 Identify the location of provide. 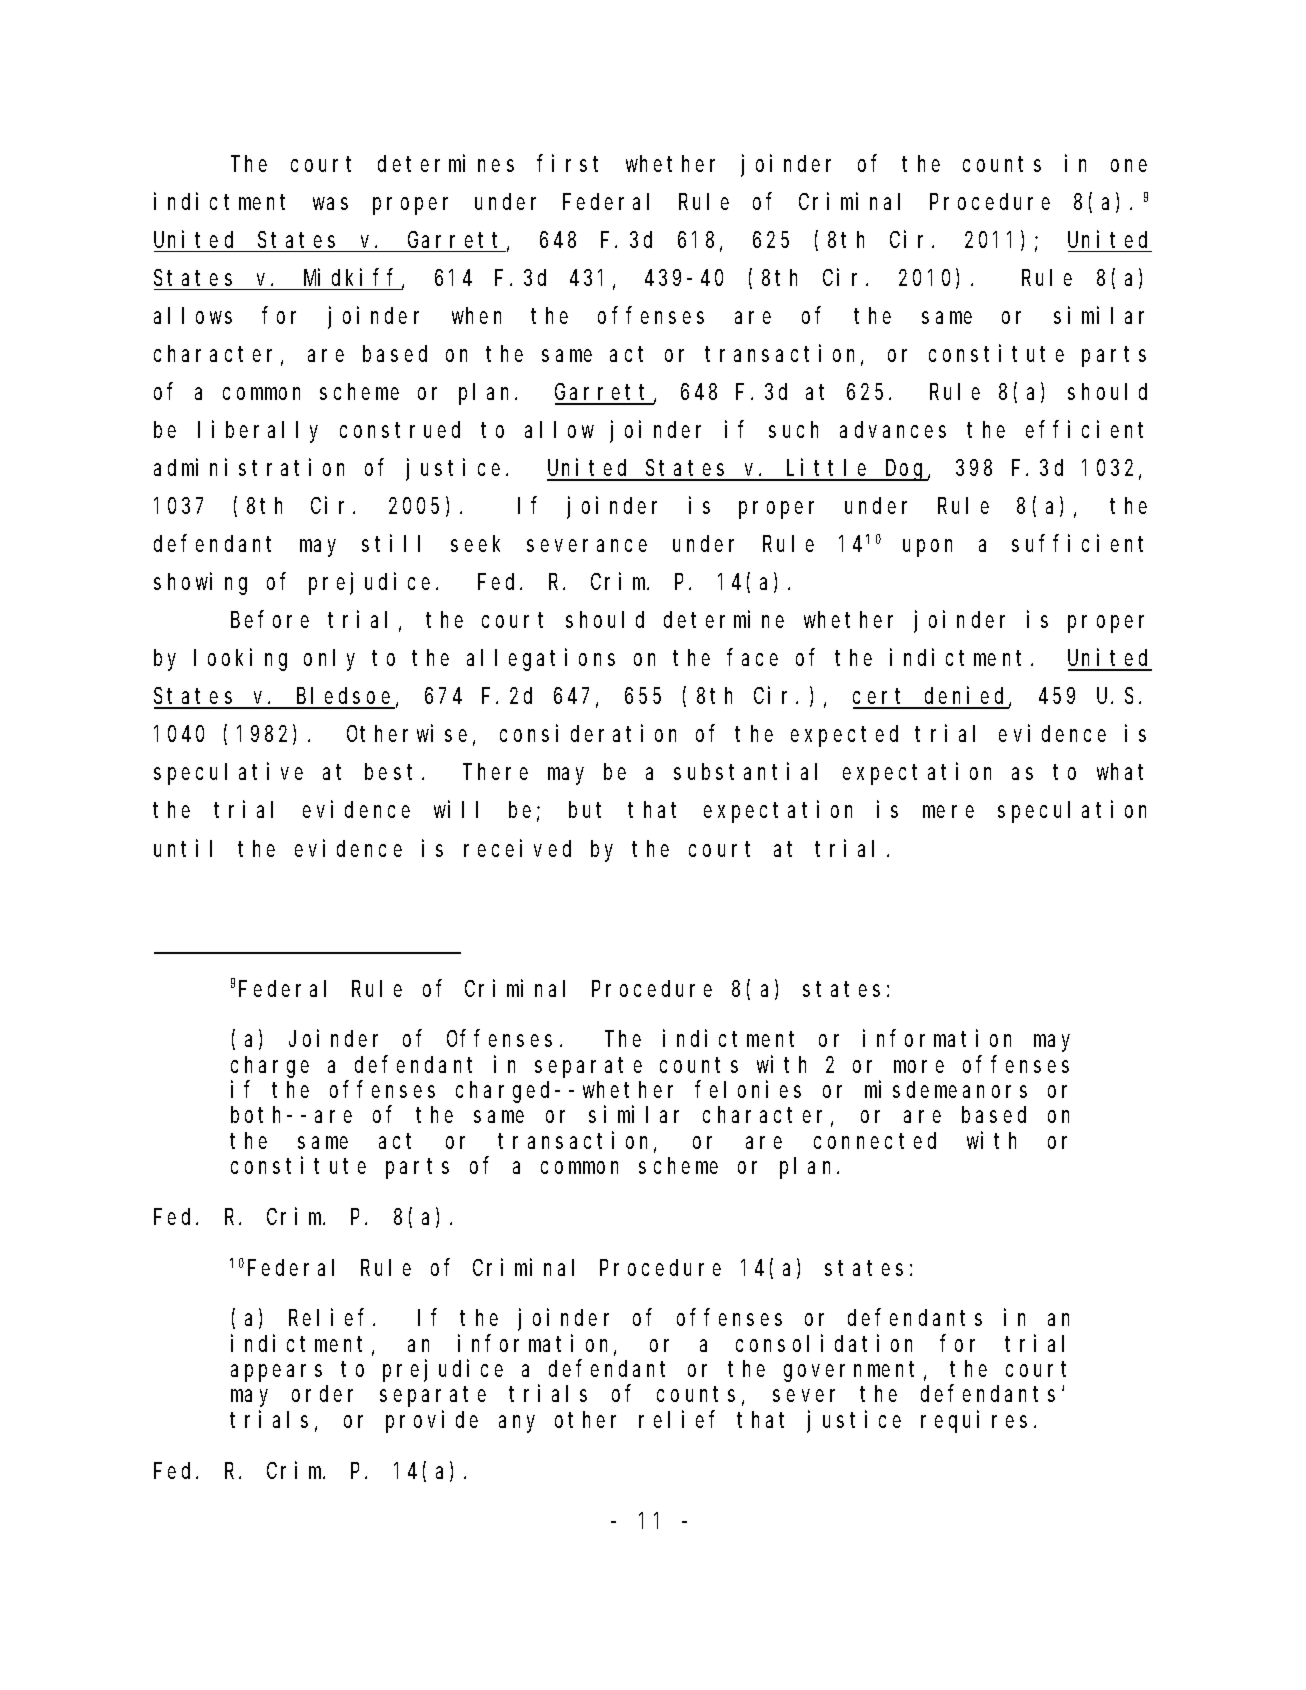
(432, 1421).
